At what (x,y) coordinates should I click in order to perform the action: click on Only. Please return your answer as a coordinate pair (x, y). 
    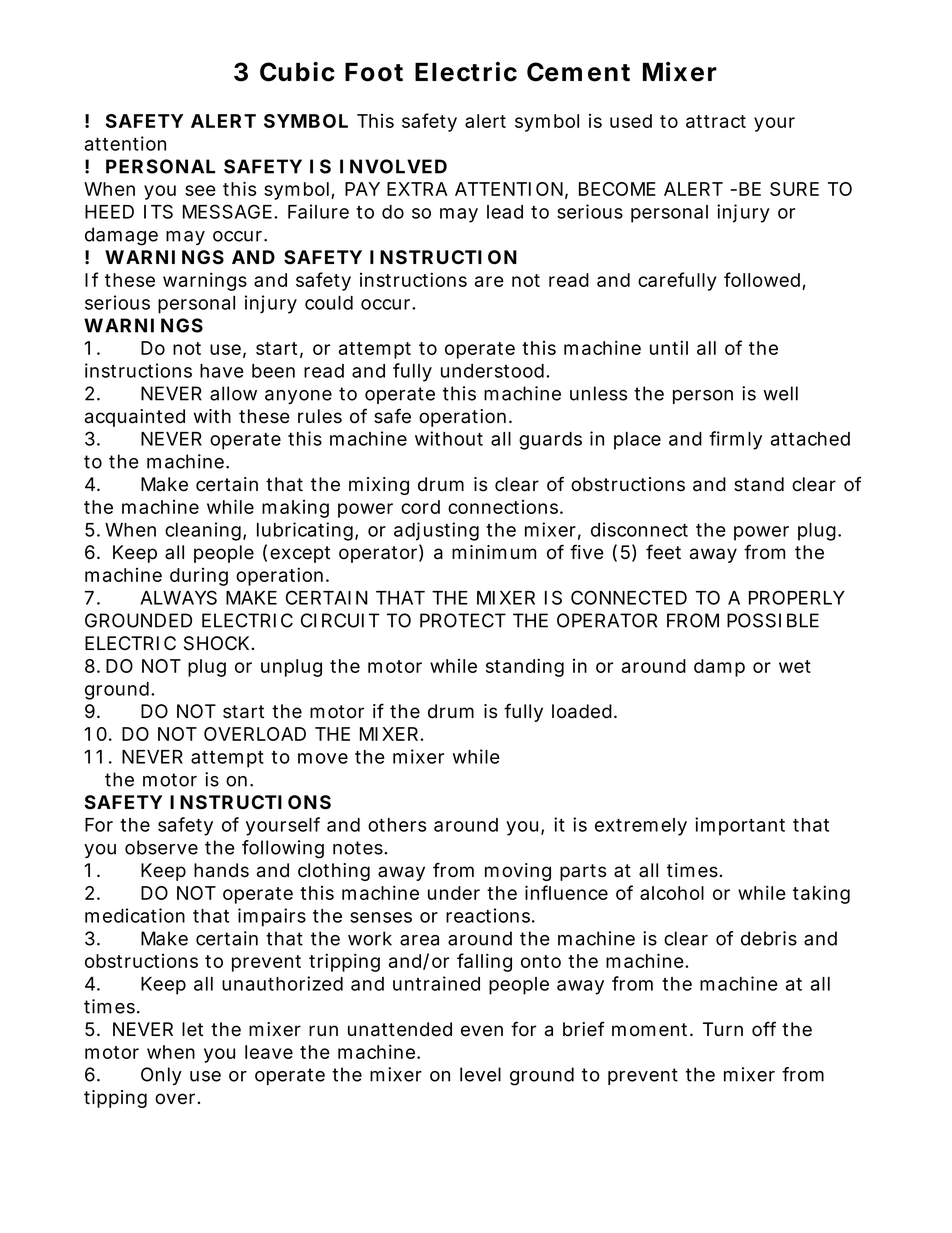
    Looking at the image, I should click on (161, 1076).
